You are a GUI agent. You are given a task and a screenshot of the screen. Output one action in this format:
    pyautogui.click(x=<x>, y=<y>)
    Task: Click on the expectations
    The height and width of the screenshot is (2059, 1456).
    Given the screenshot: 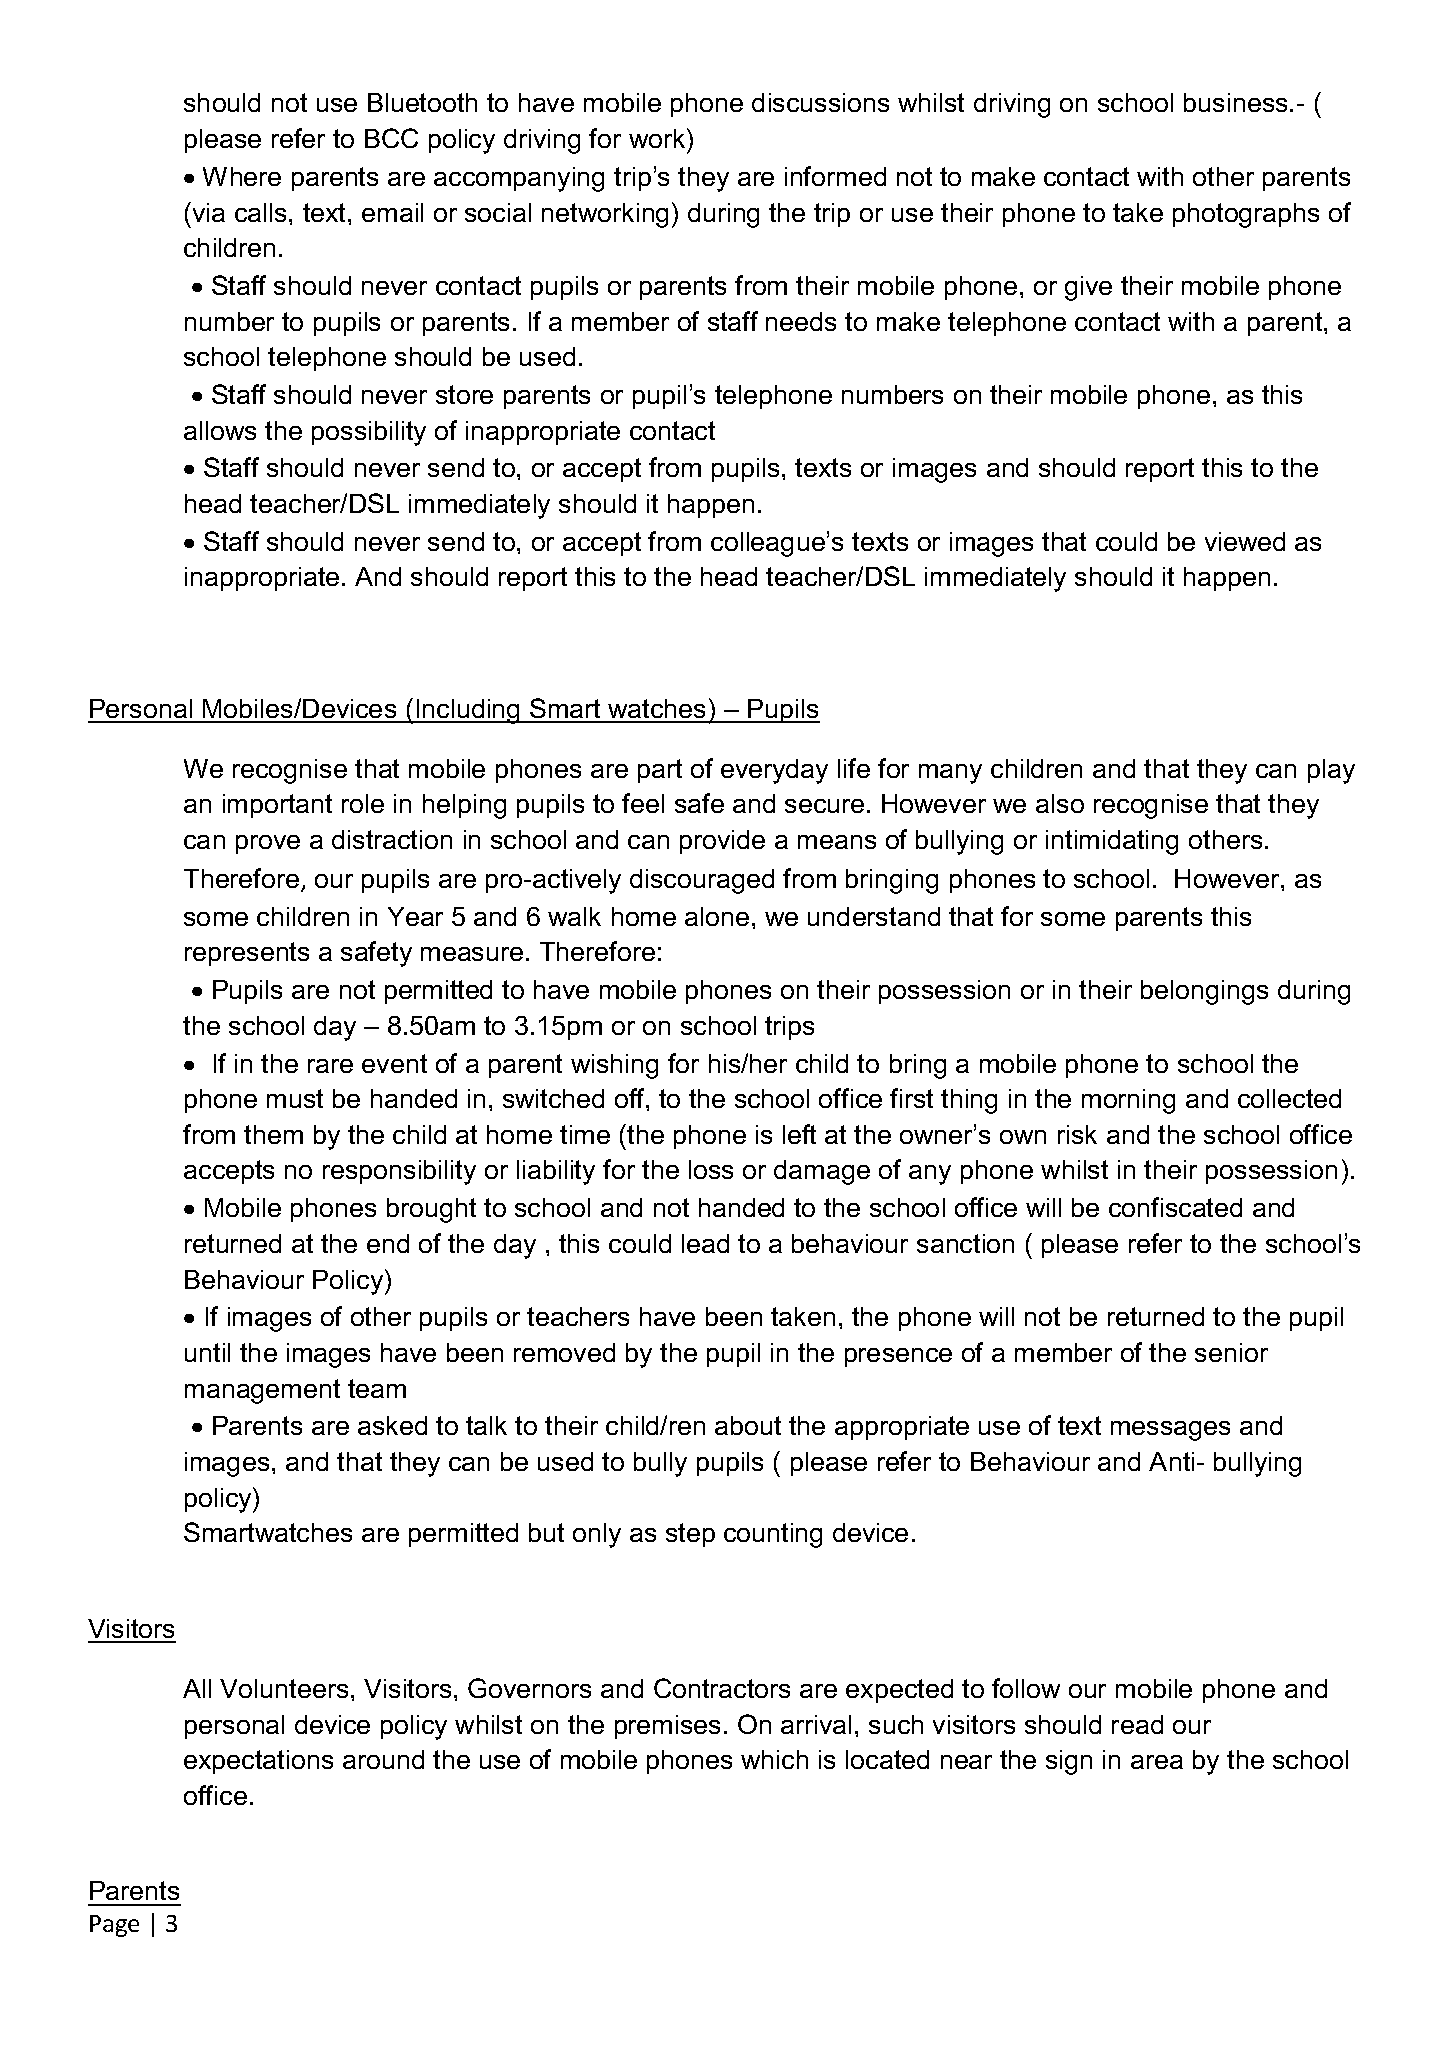 What is the action you would take?
    pyautogui.click(x=258, y=1762)
